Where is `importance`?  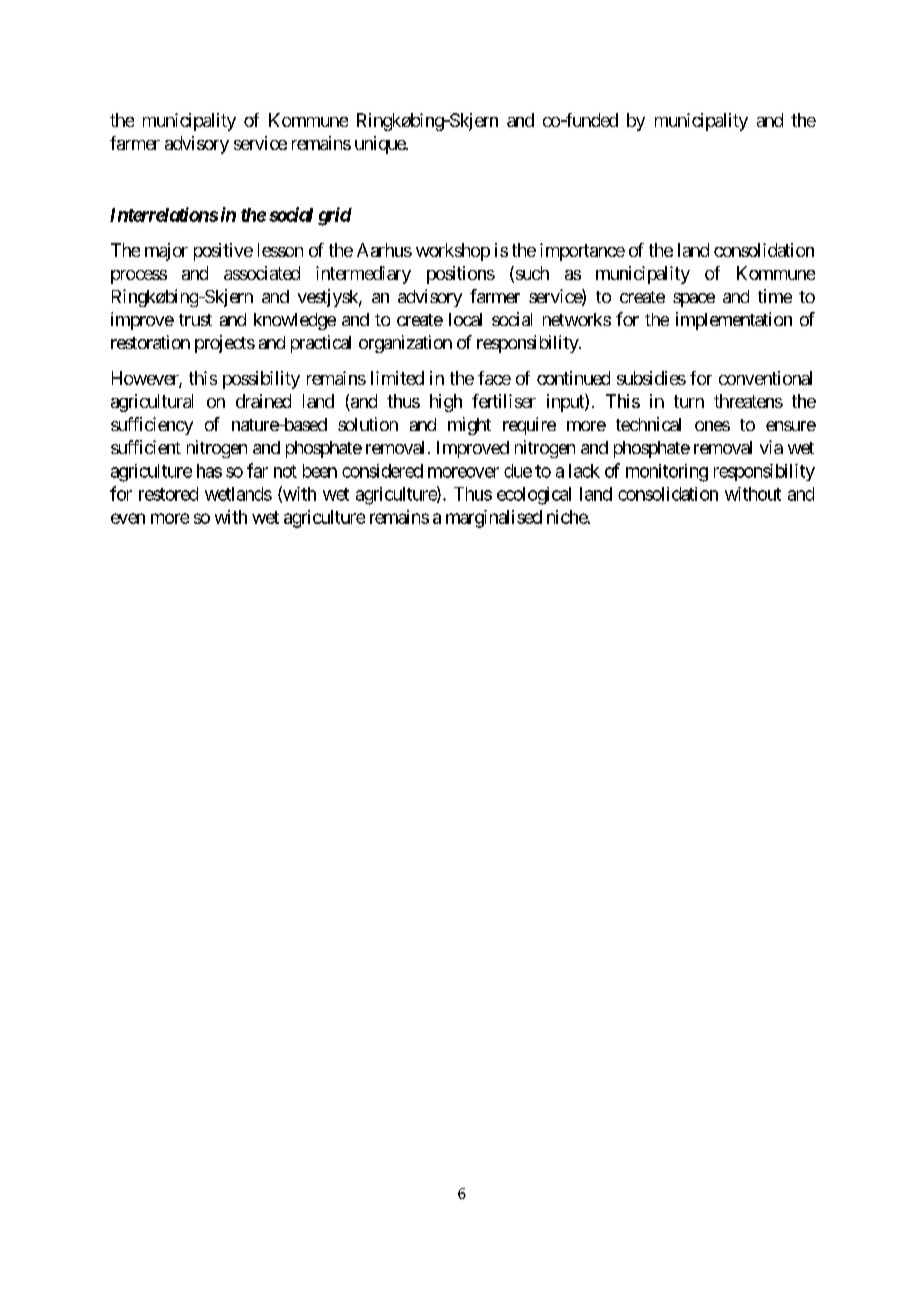 importance is located at coordinates (582, 252).
